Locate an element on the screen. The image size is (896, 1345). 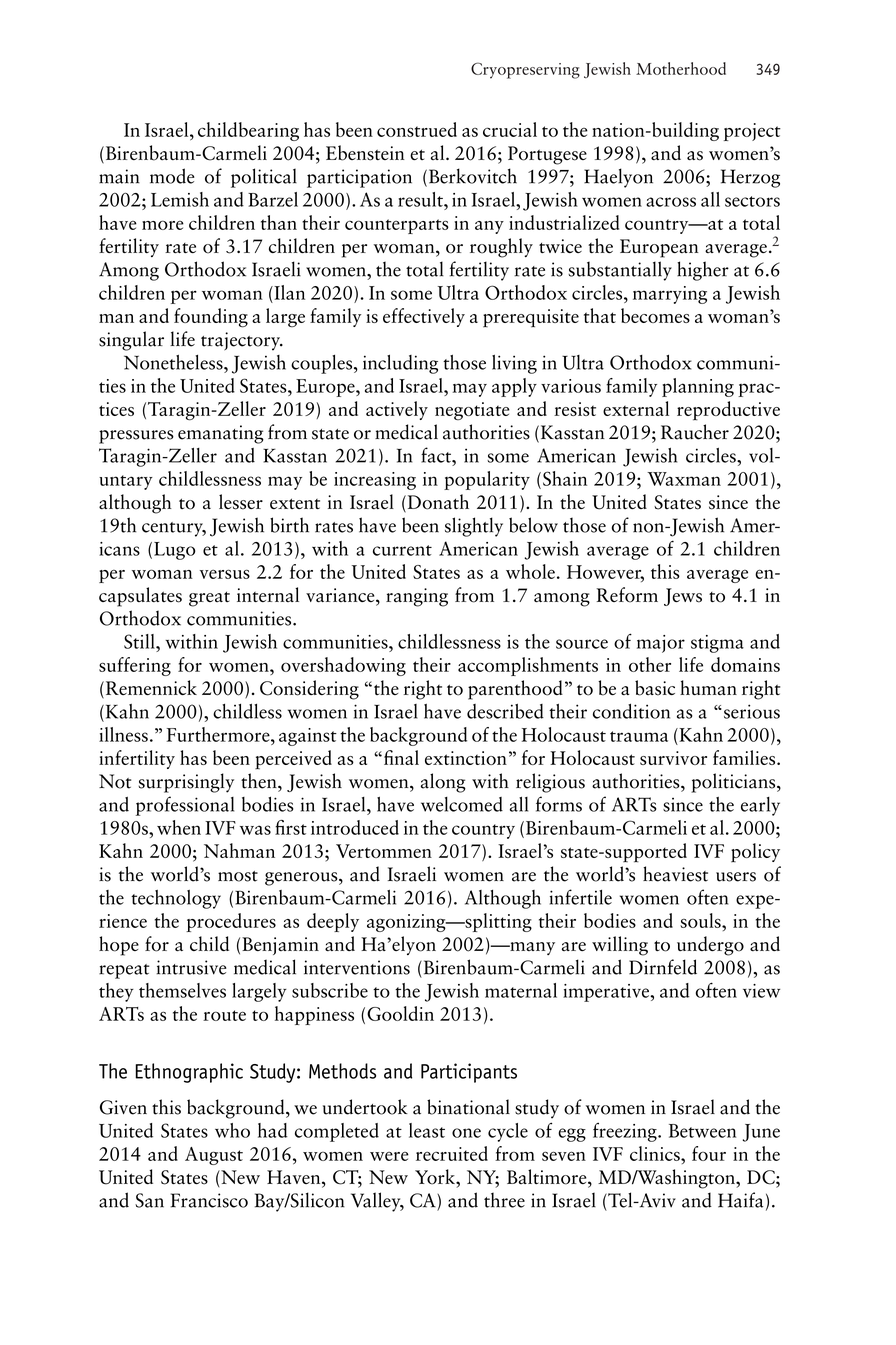
negotiate is located at coordinates (472, 411).
